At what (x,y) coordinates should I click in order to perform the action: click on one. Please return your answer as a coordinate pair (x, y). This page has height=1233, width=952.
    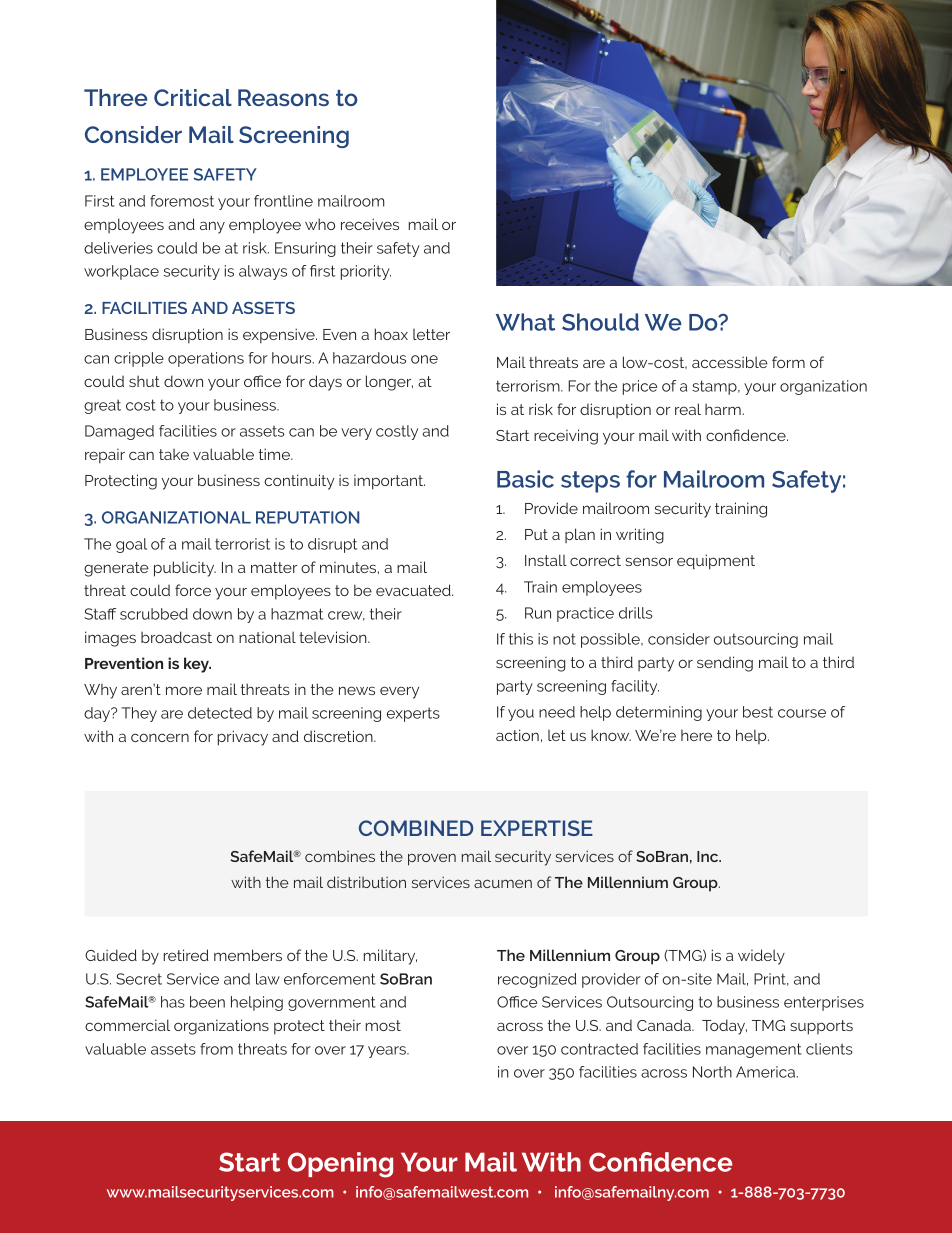
    Looking at the image, I should click on (424, 359).
